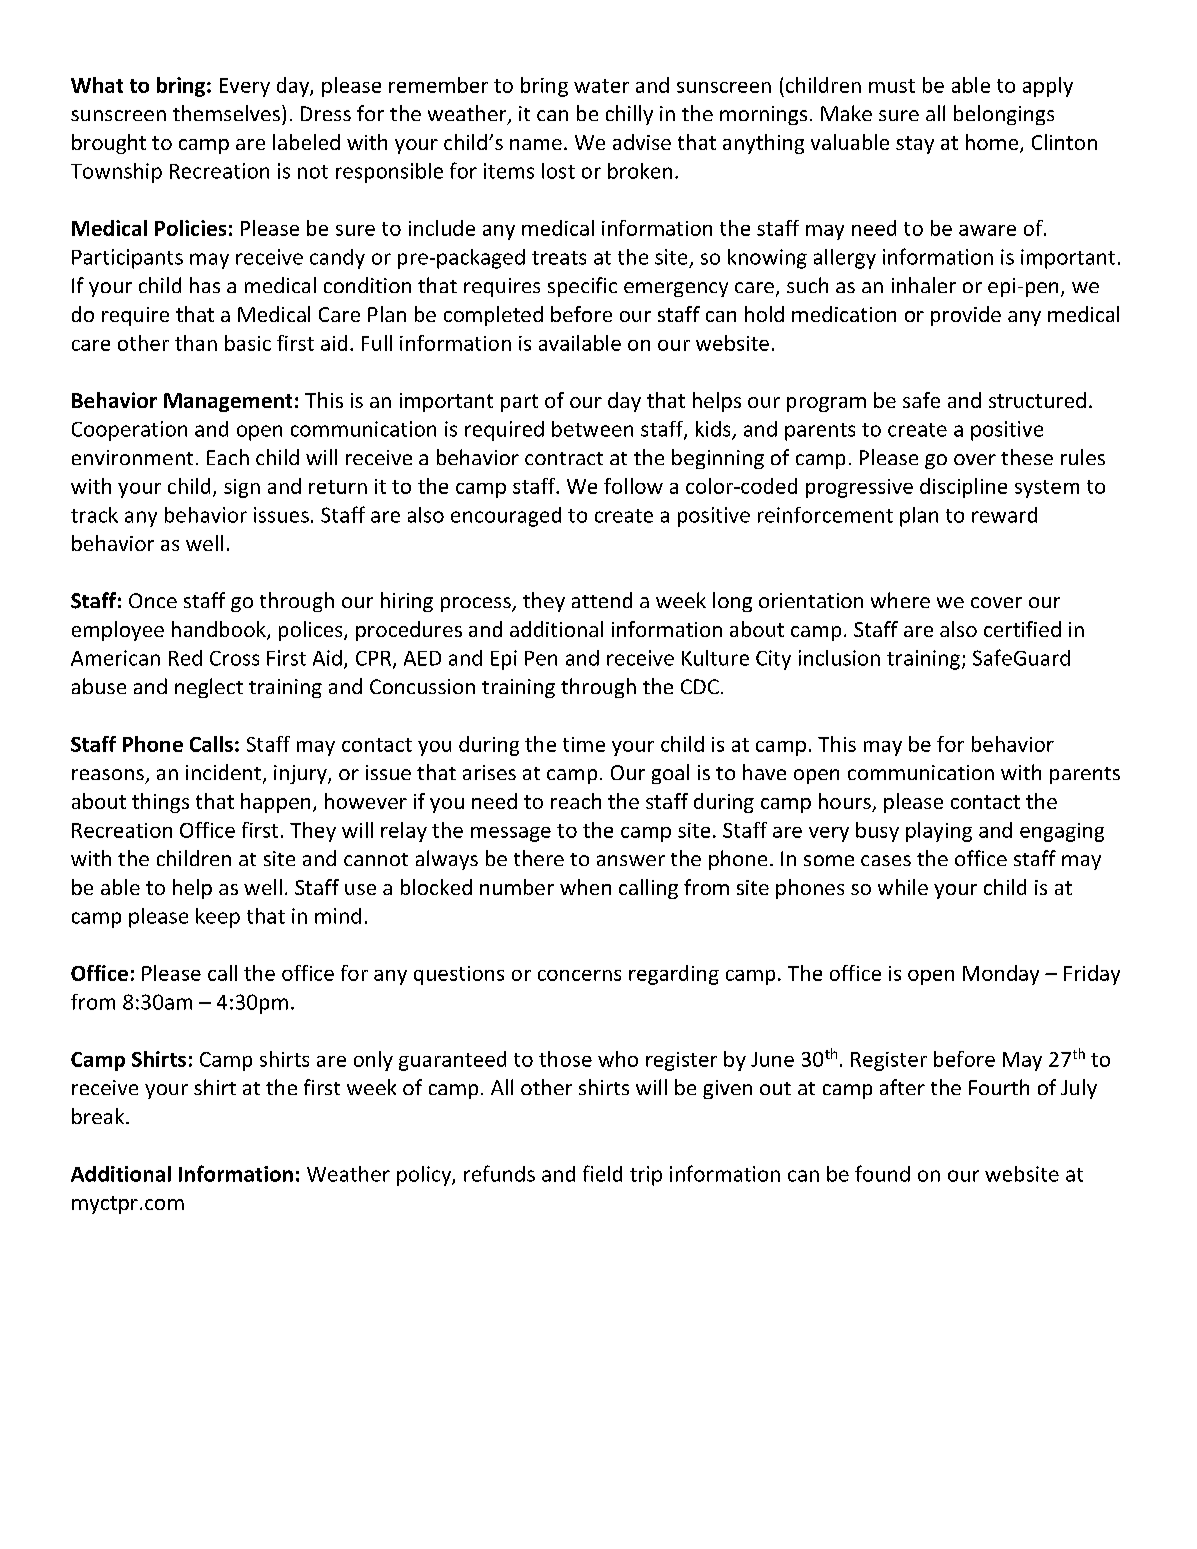 The height and width of the document is (1549, 1197). What do you see at coordinates (226, 113) in the document?
I see `themselves` at bounding box center [226, 113].
